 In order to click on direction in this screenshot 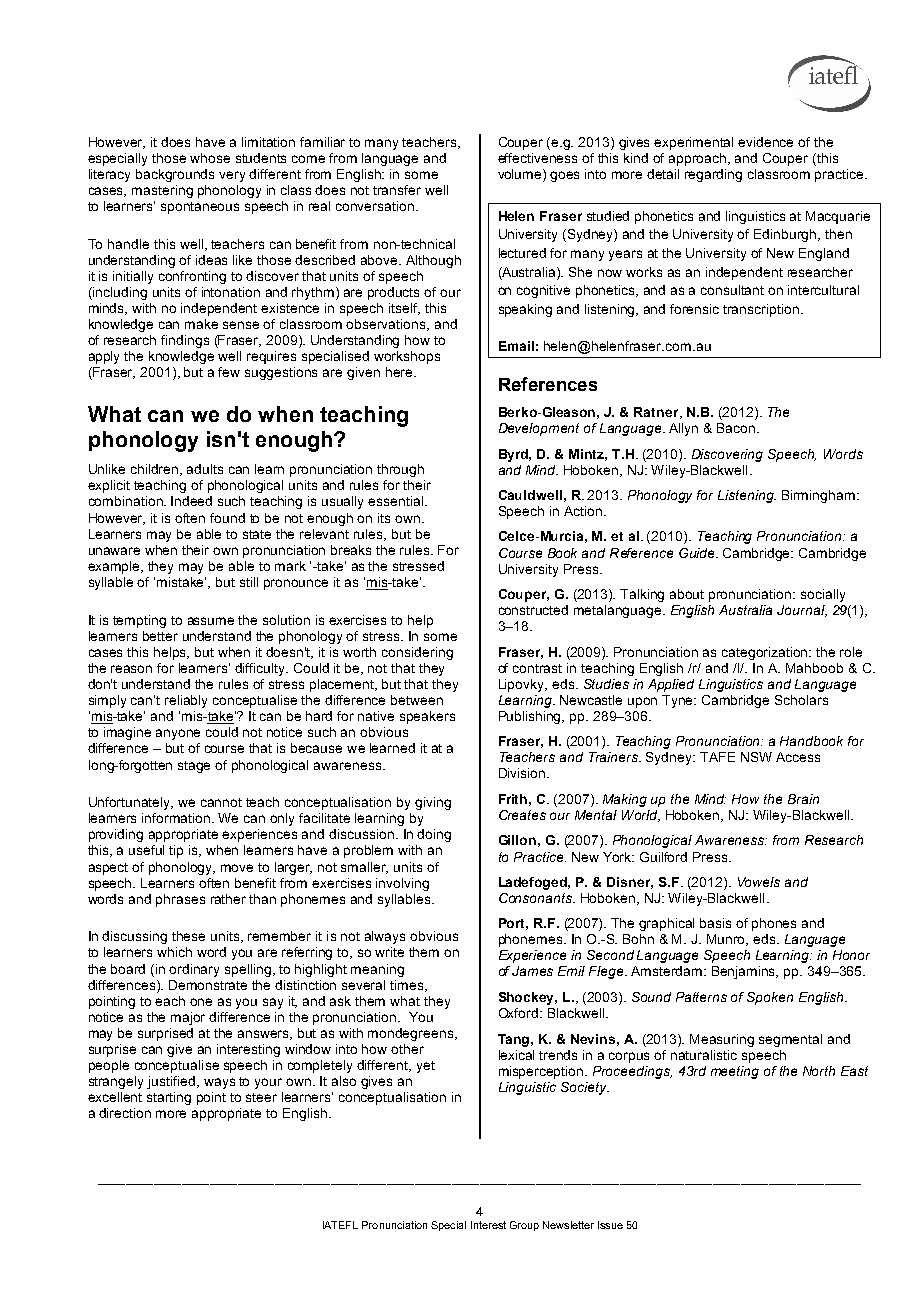, I will do `click(125, 1113)`.
